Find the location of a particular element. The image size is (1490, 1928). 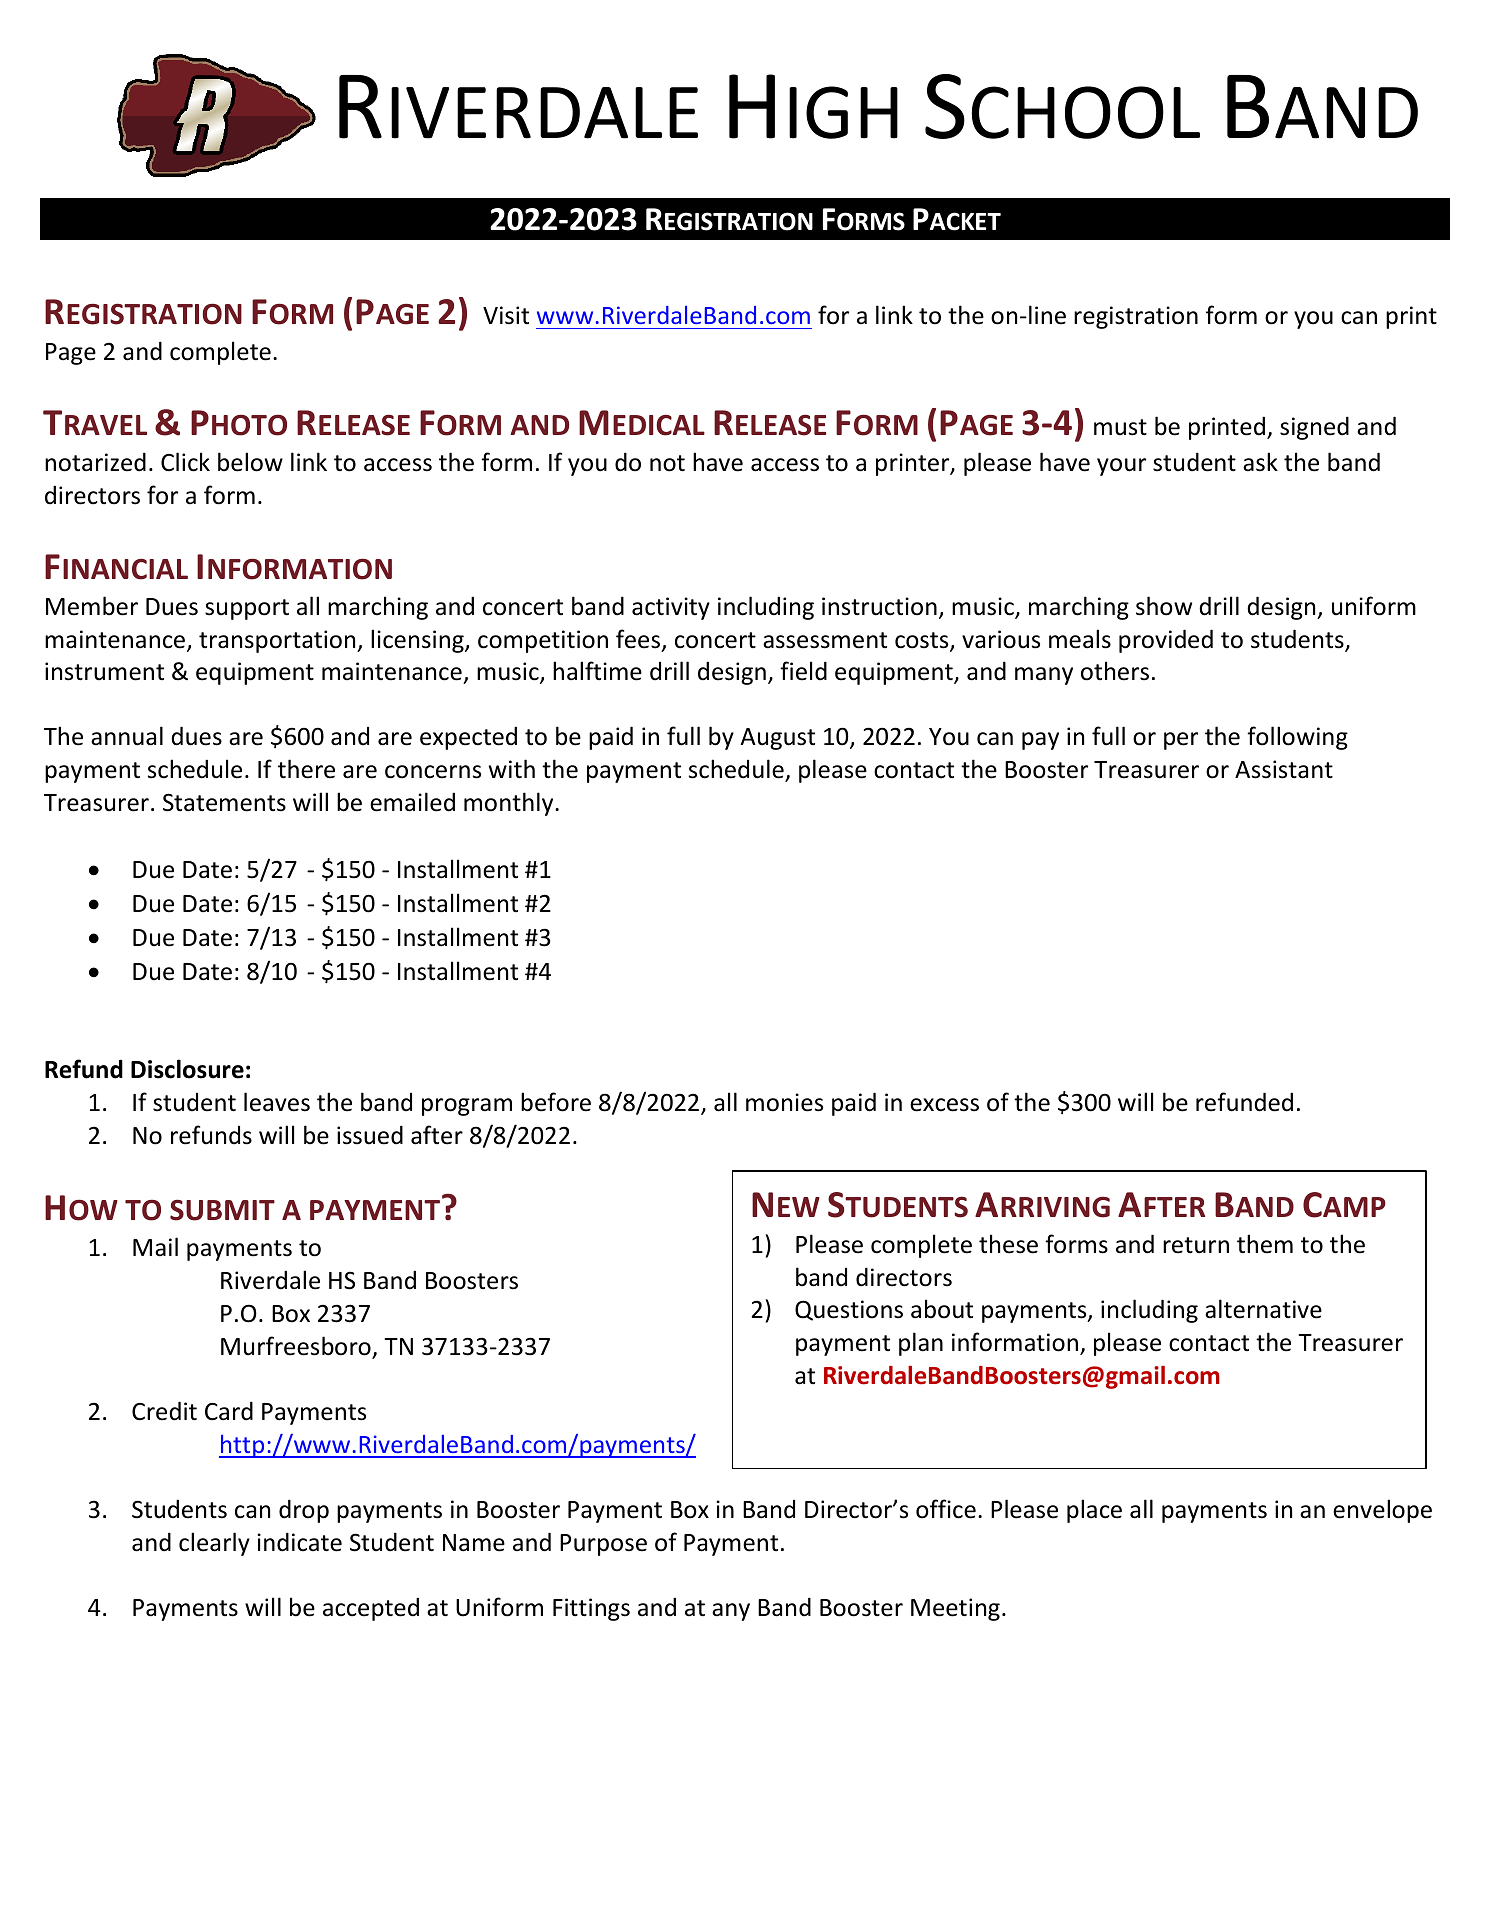

must is located at coordinates (1120, 427).
